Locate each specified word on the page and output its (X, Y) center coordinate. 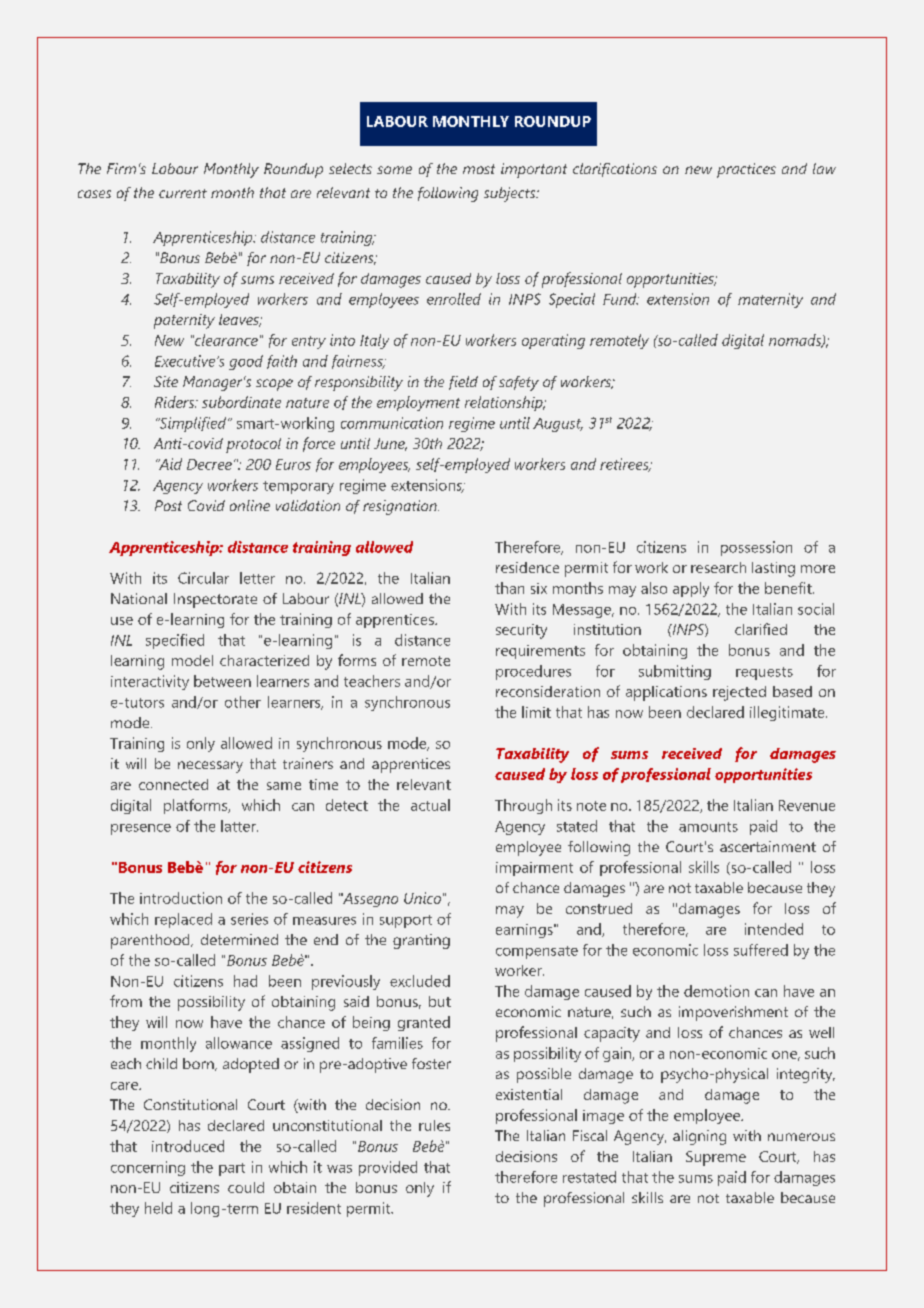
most (479, 169)
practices (746, 170)
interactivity (150, 682)
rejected (739, 693)
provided (388, 1168)
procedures (533, 672)
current (183, 193)
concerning (148, 1168)
